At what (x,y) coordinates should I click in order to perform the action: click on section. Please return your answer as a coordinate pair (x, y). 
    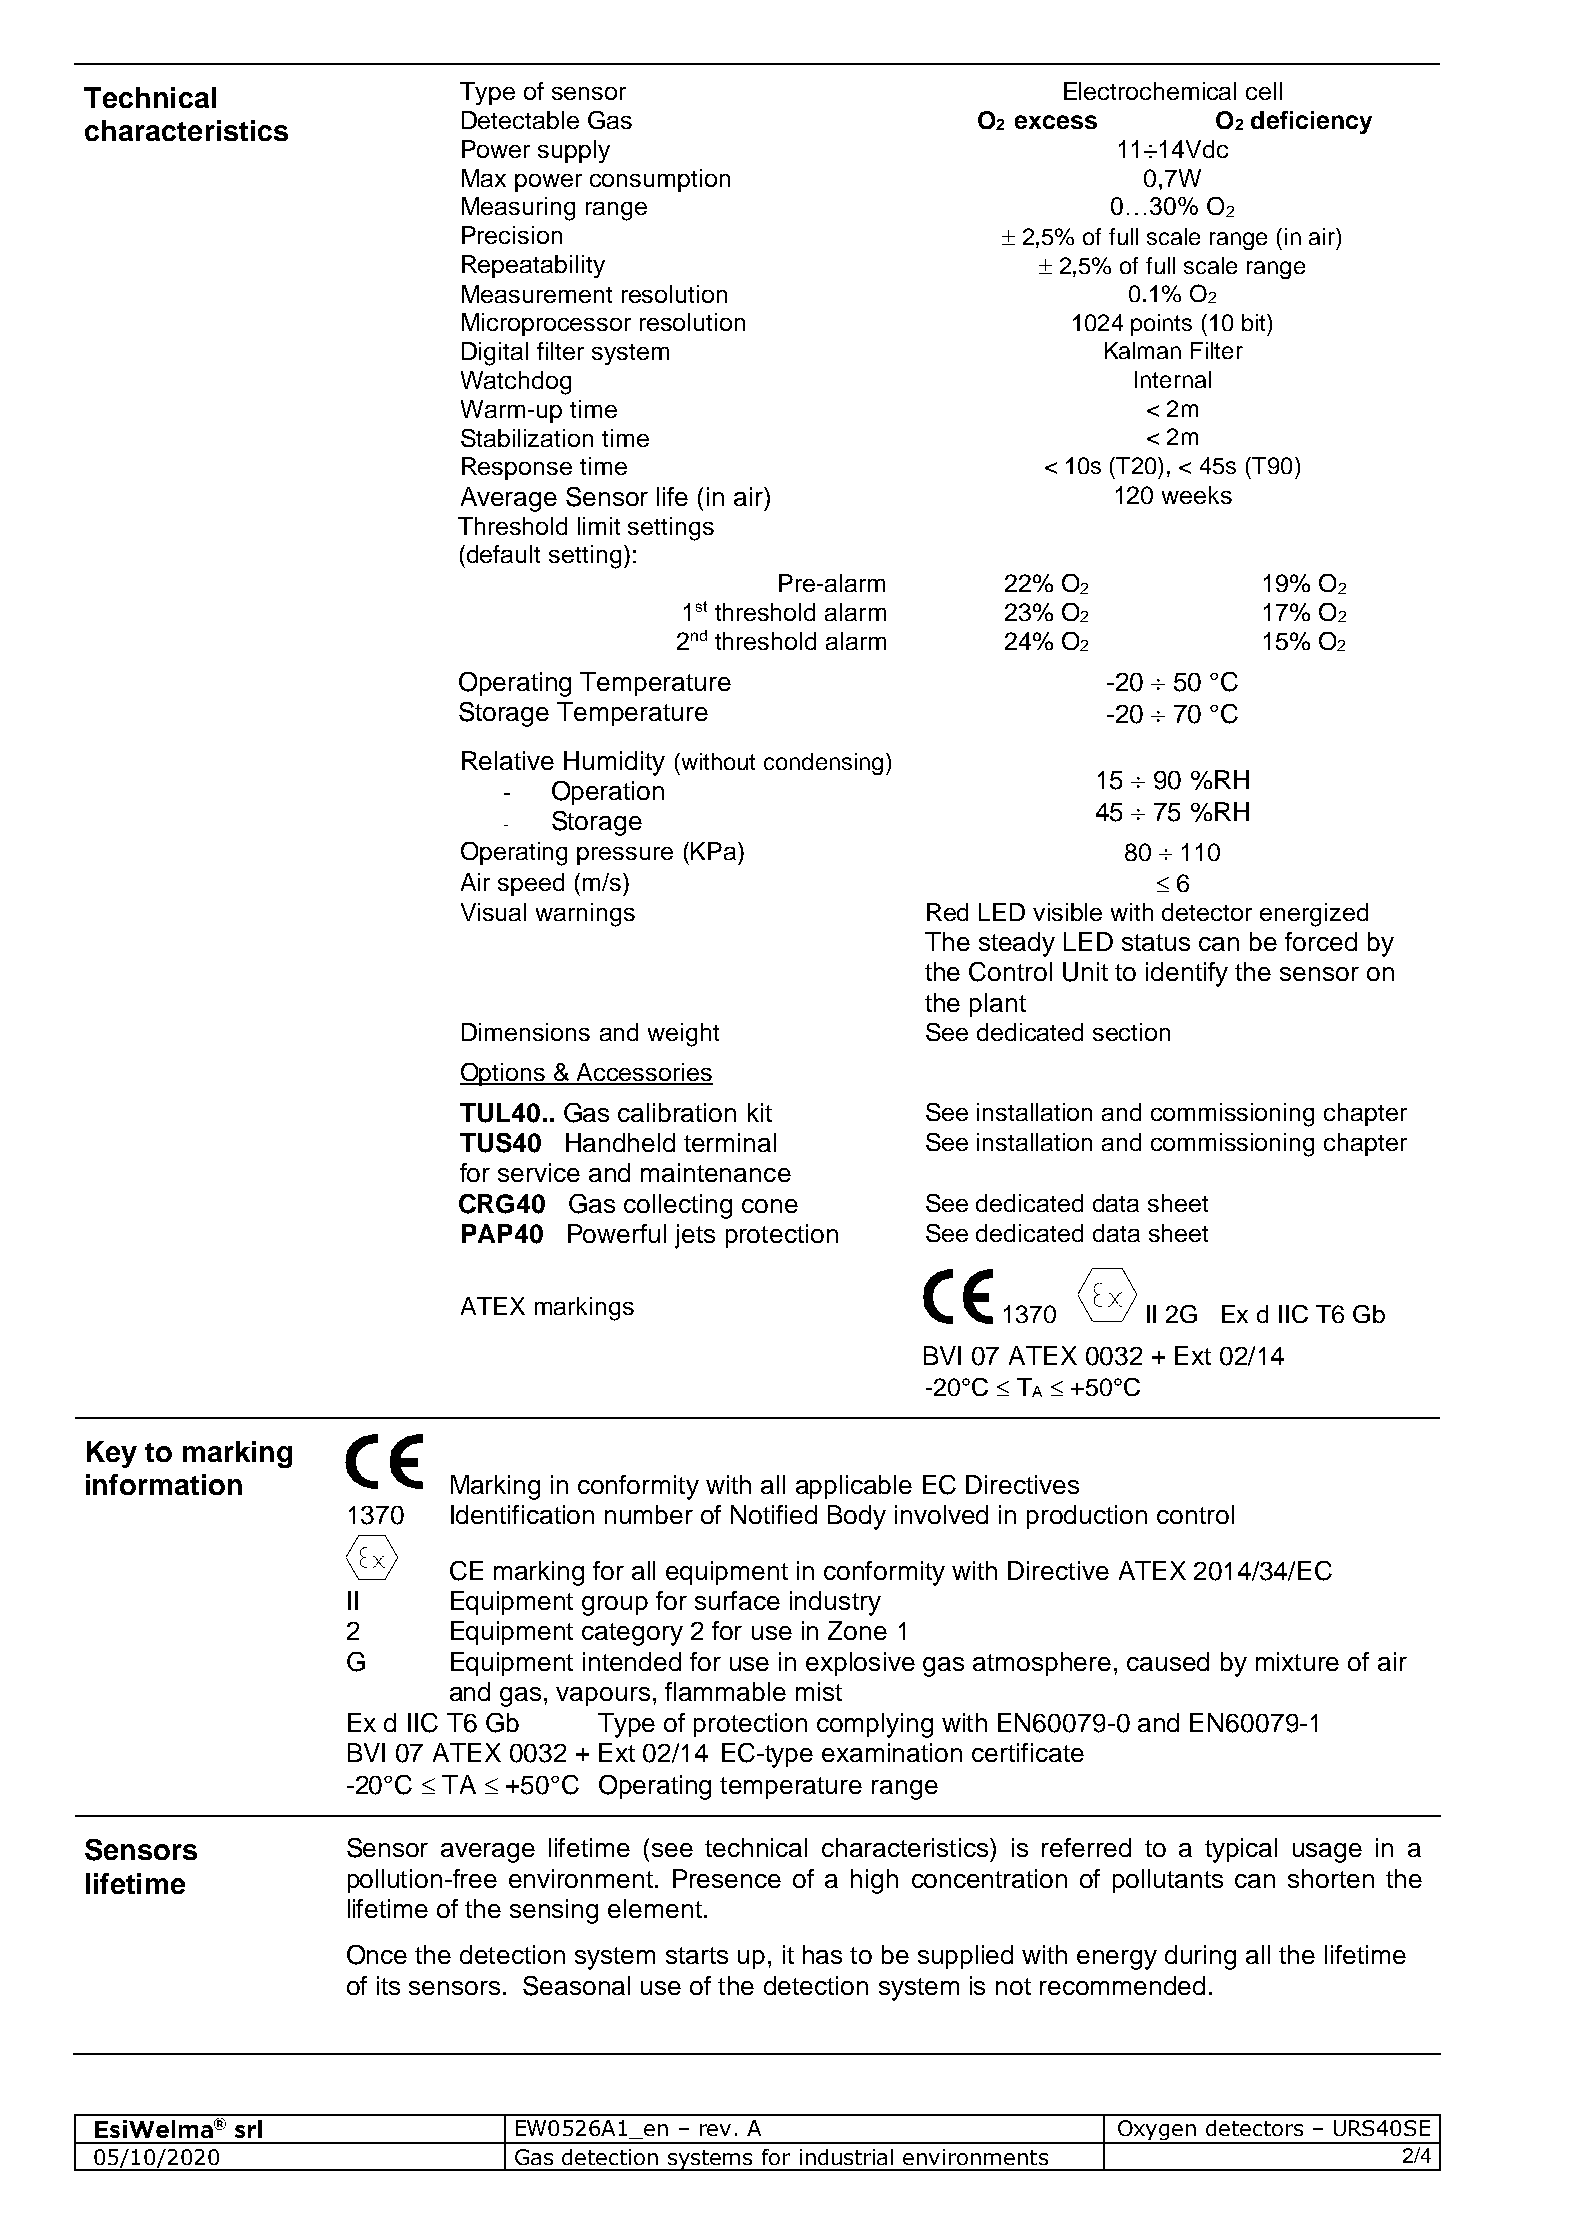
    Looking at the image, I should click on (1131, 1032).
